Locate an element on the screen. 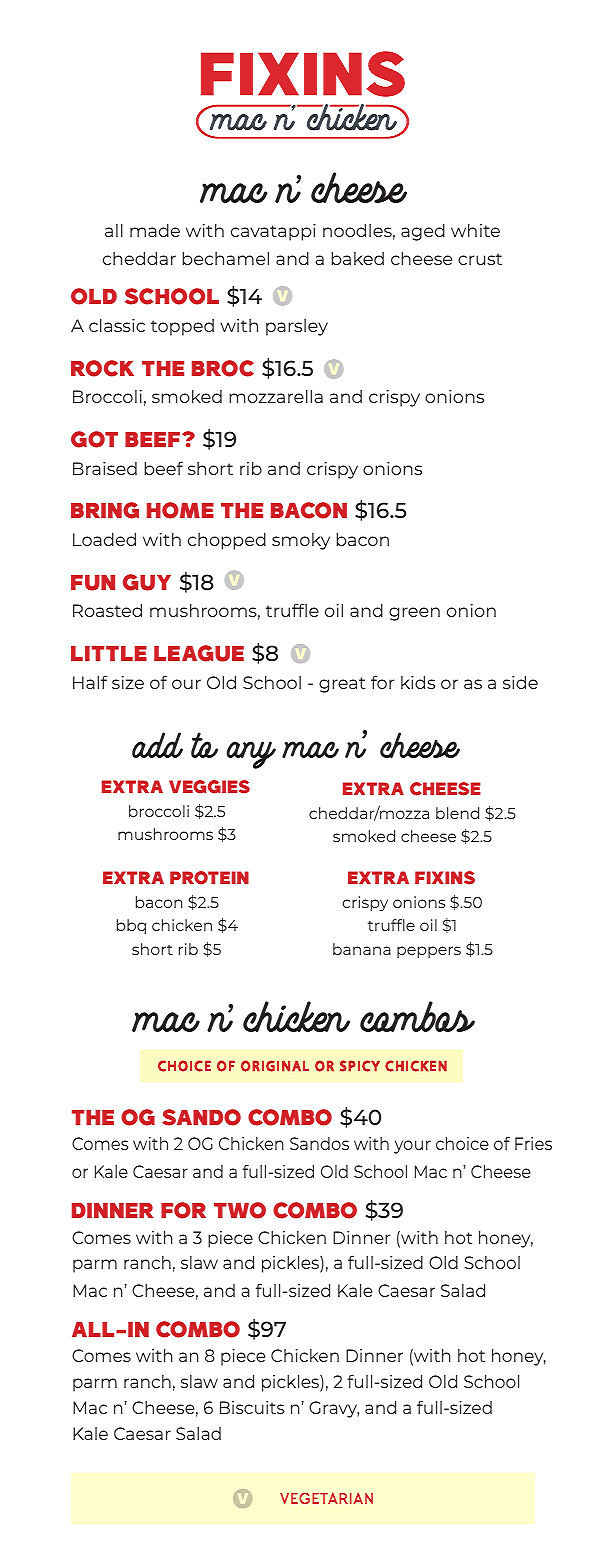  side is located at coordinates (520, 682).
